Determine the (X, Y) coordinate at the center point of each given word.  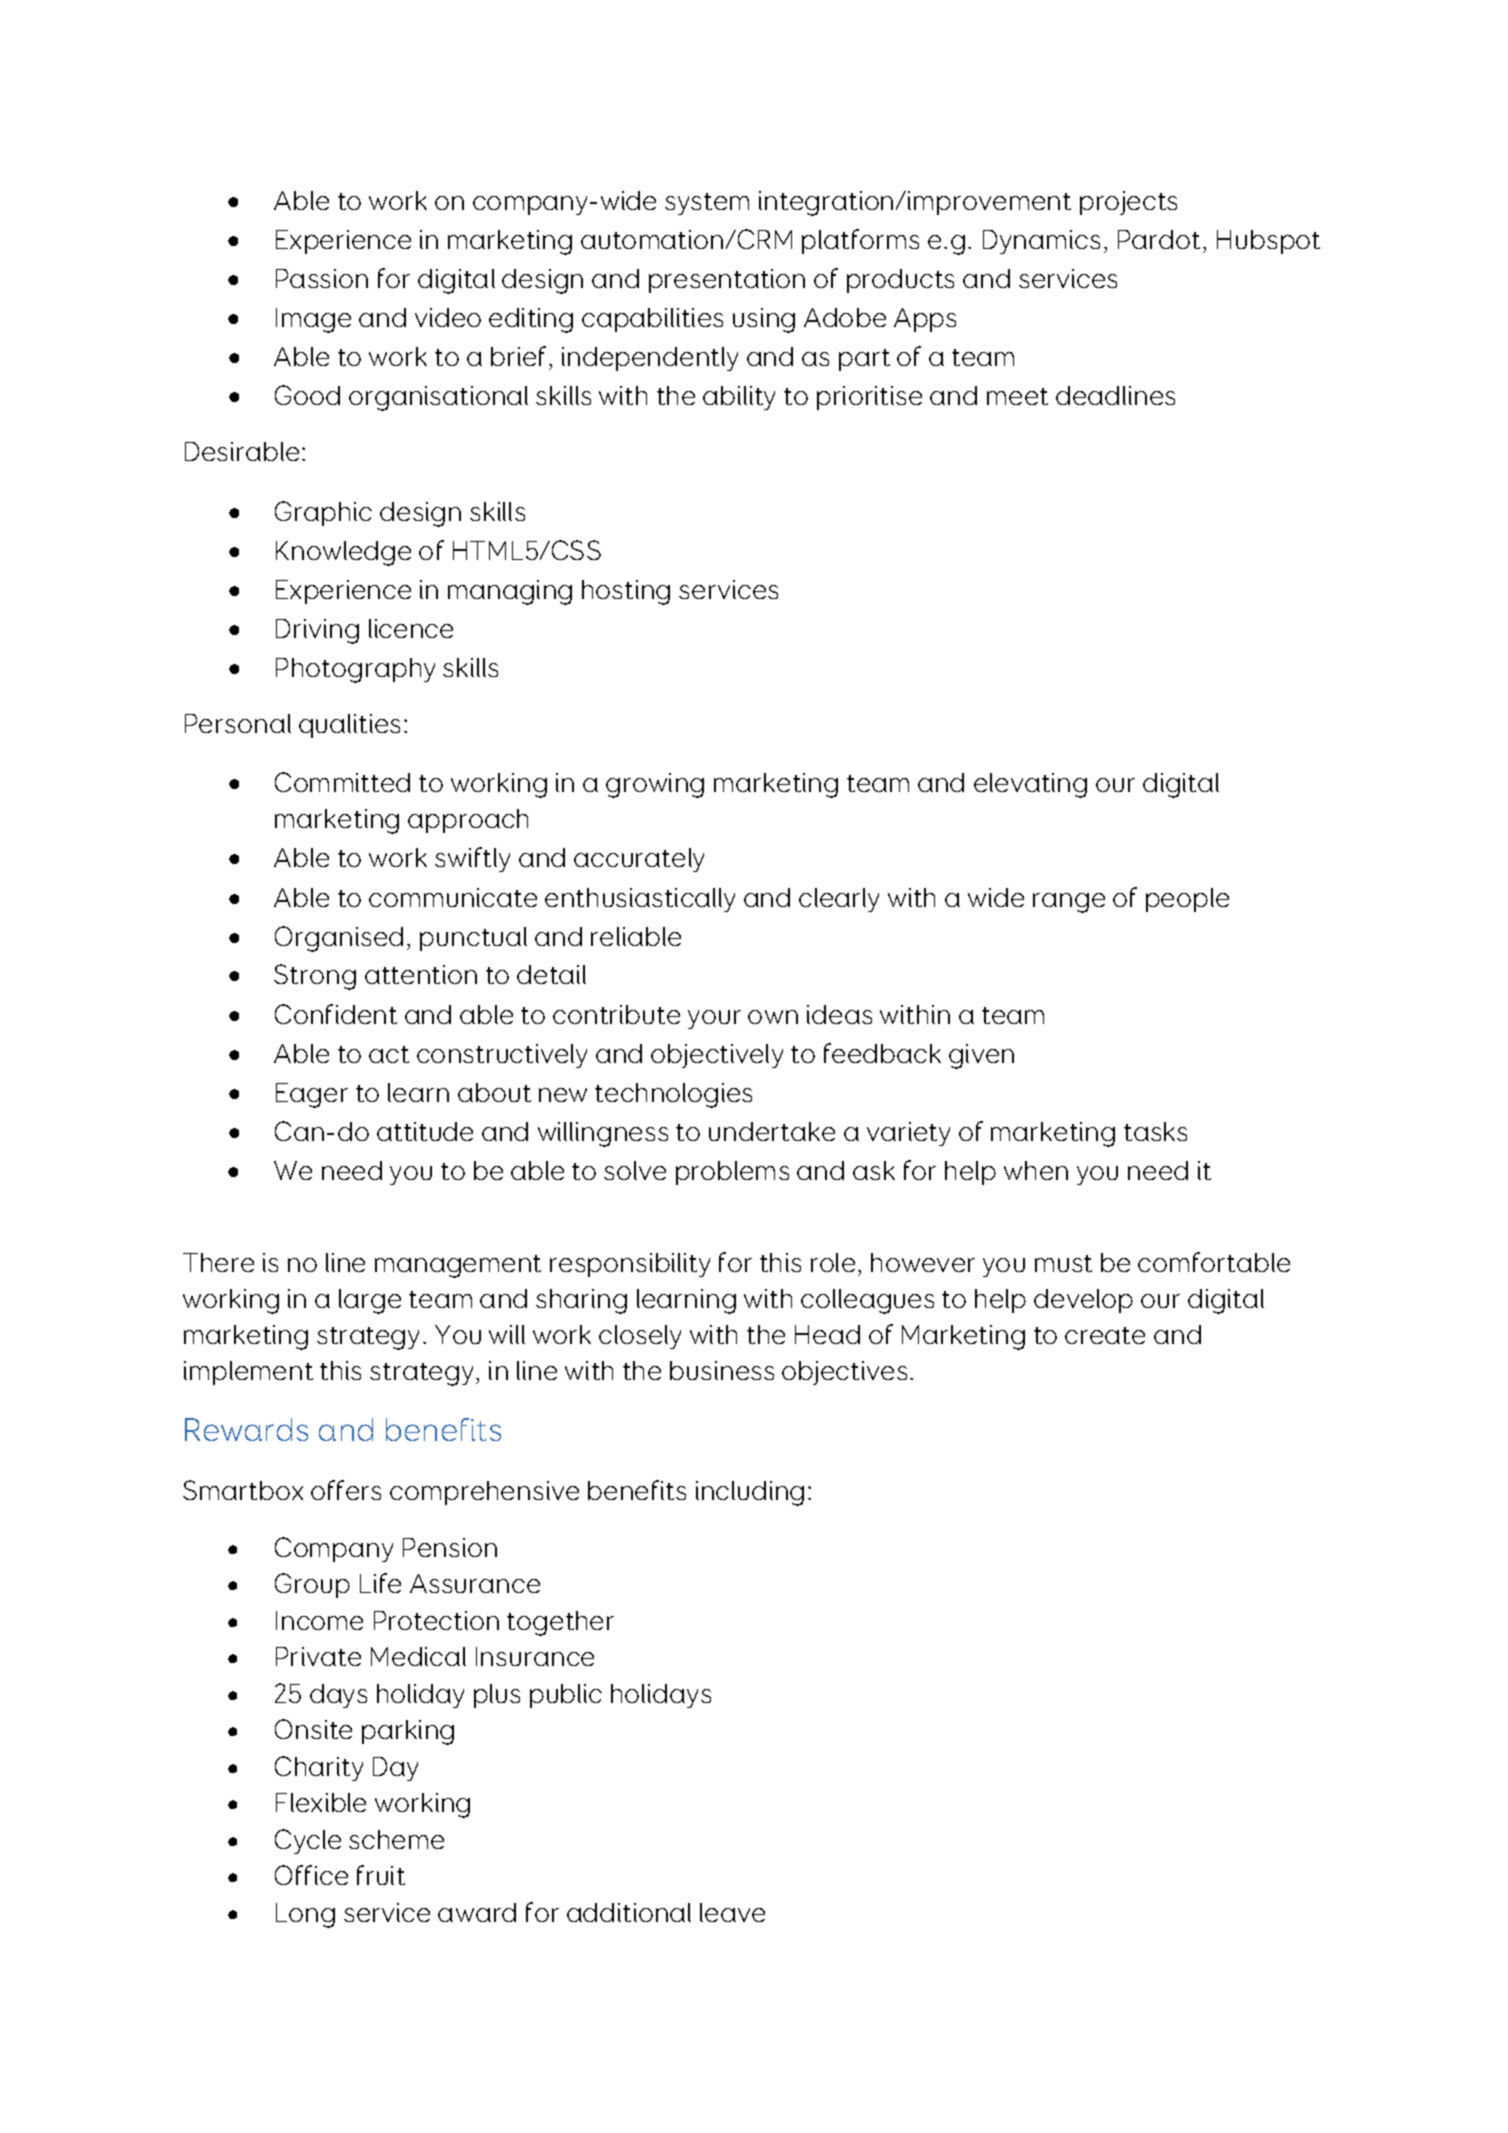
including (750, 1493)
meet (1017, 396)
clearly (839, 900)
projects (1128, 203)
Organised (339, 939)
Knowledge (343, 553)
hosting (626, 592)
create (1105, 1335)
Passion (322, 278)
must (1063, 1263)
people (1187, 900)
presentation (727, 281)
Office (311, 1875)
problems (732, 1173)
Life (380, 1583)
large (370, 1301)
